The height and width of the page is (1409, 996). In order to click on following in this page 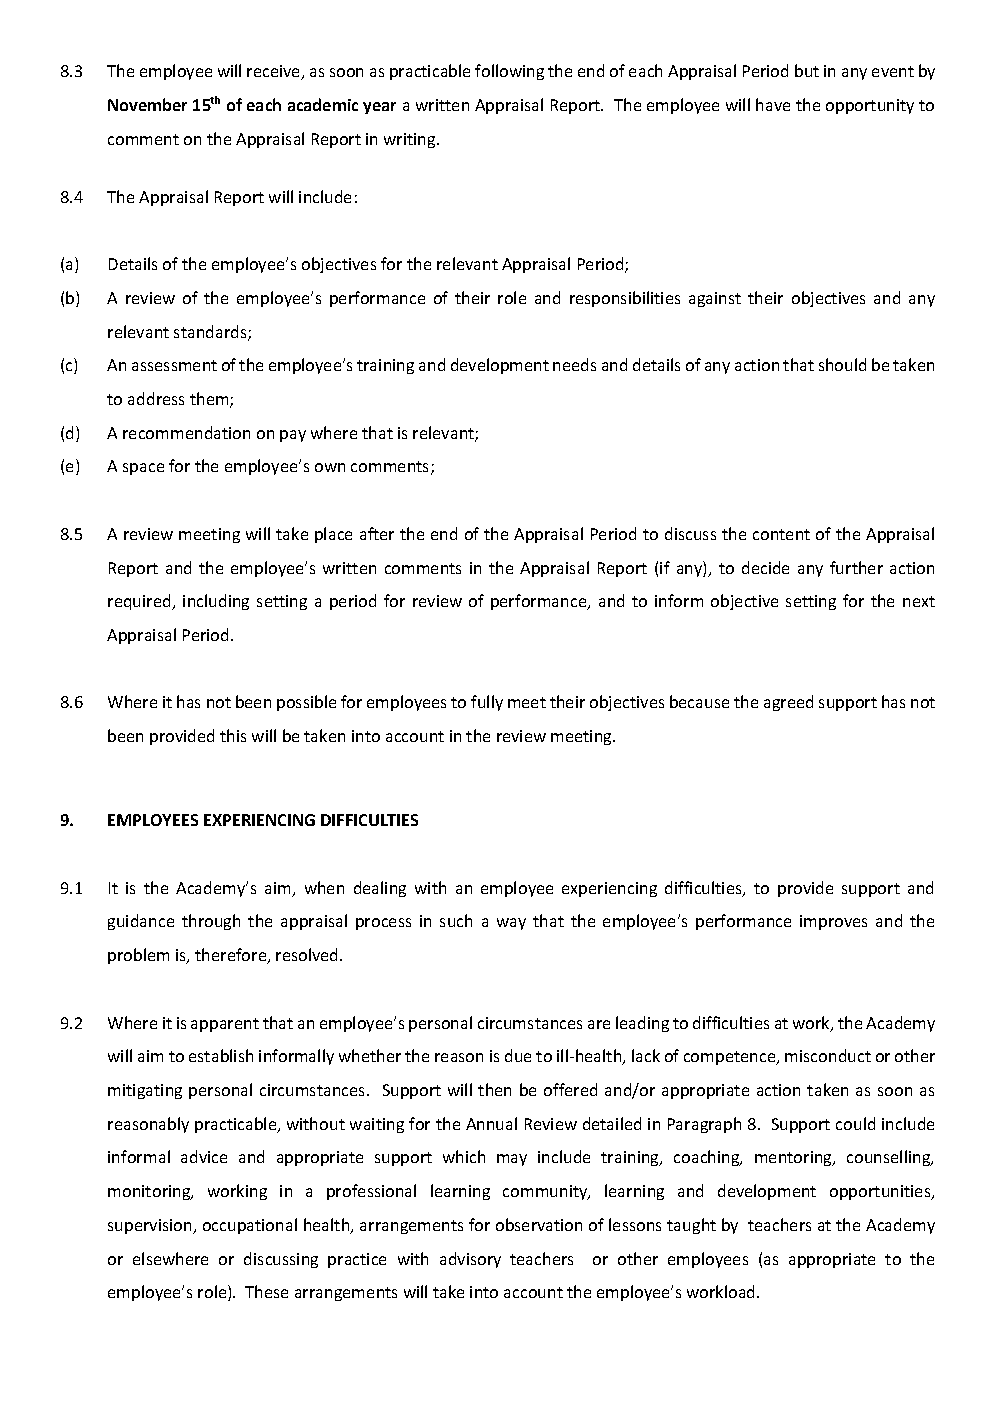, I will do `click(509, 72)`.
